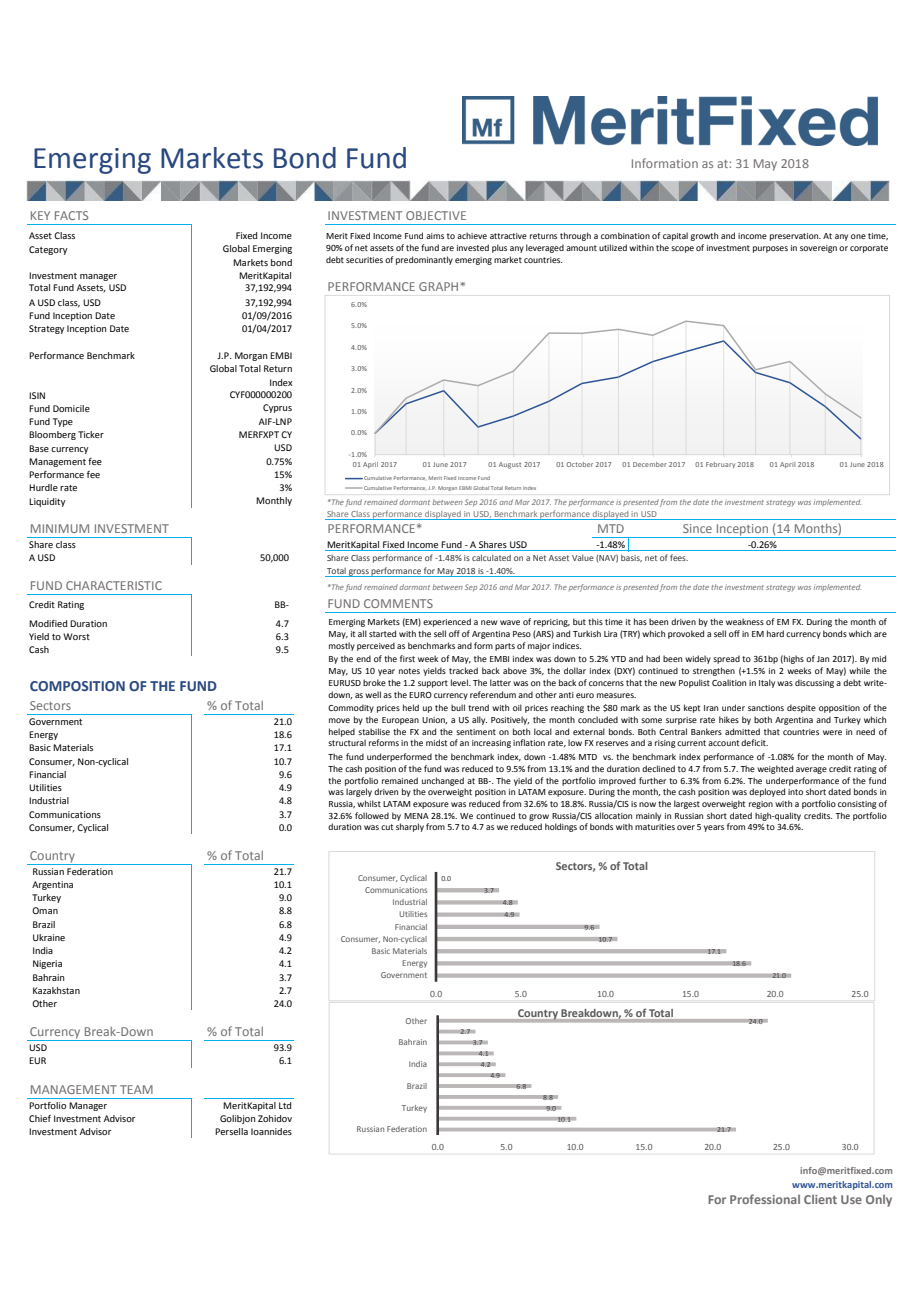 The image size is (924, 1308). What do you see at coordinates (285, 1105) in the page?
I see `Ltd` at bounding box center [285, 1105].
